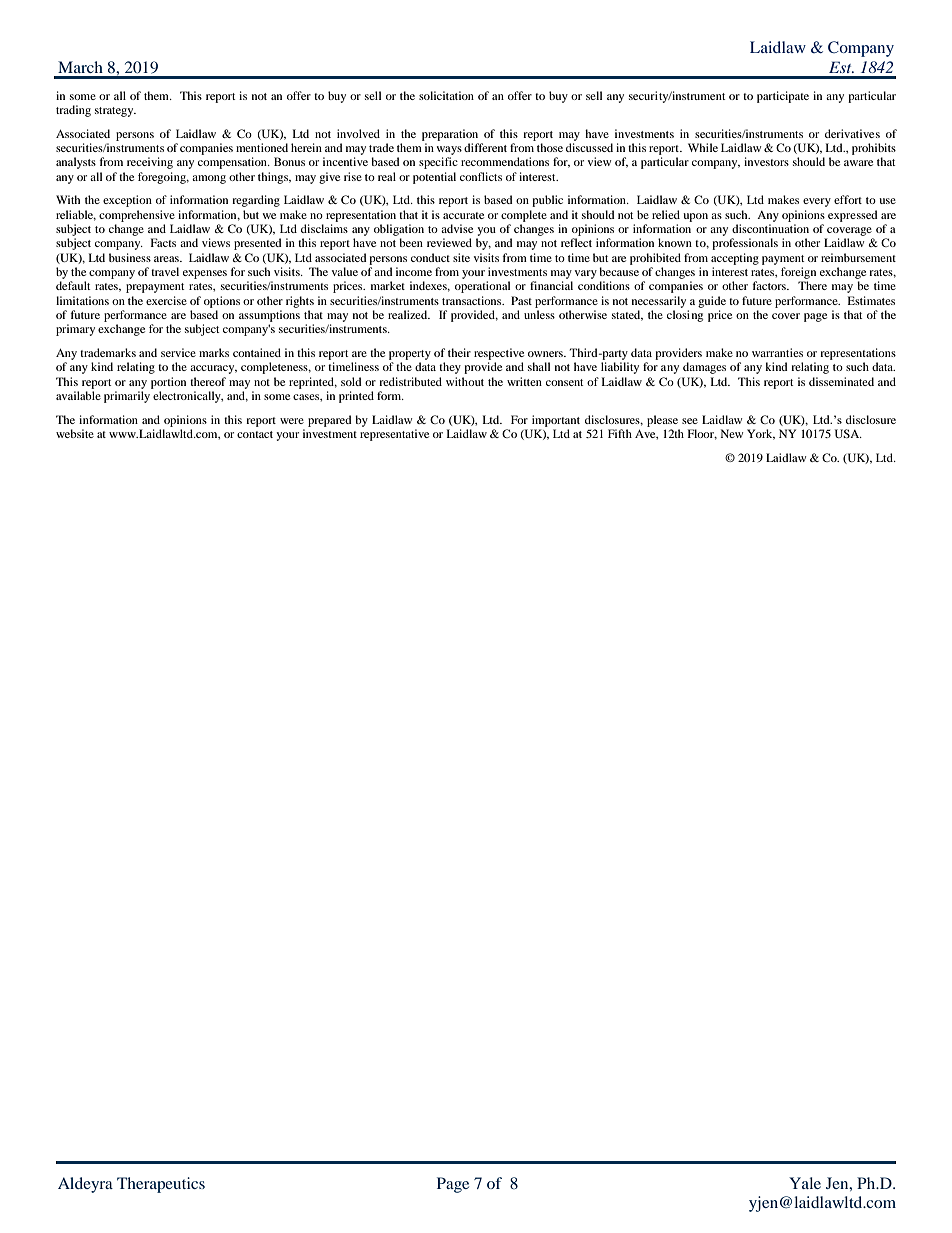 The width and height of the screenshot is (952, 1233). Describe the element at coordinates (446, 95) in the screenshot. I see `solicitation` at that location.
